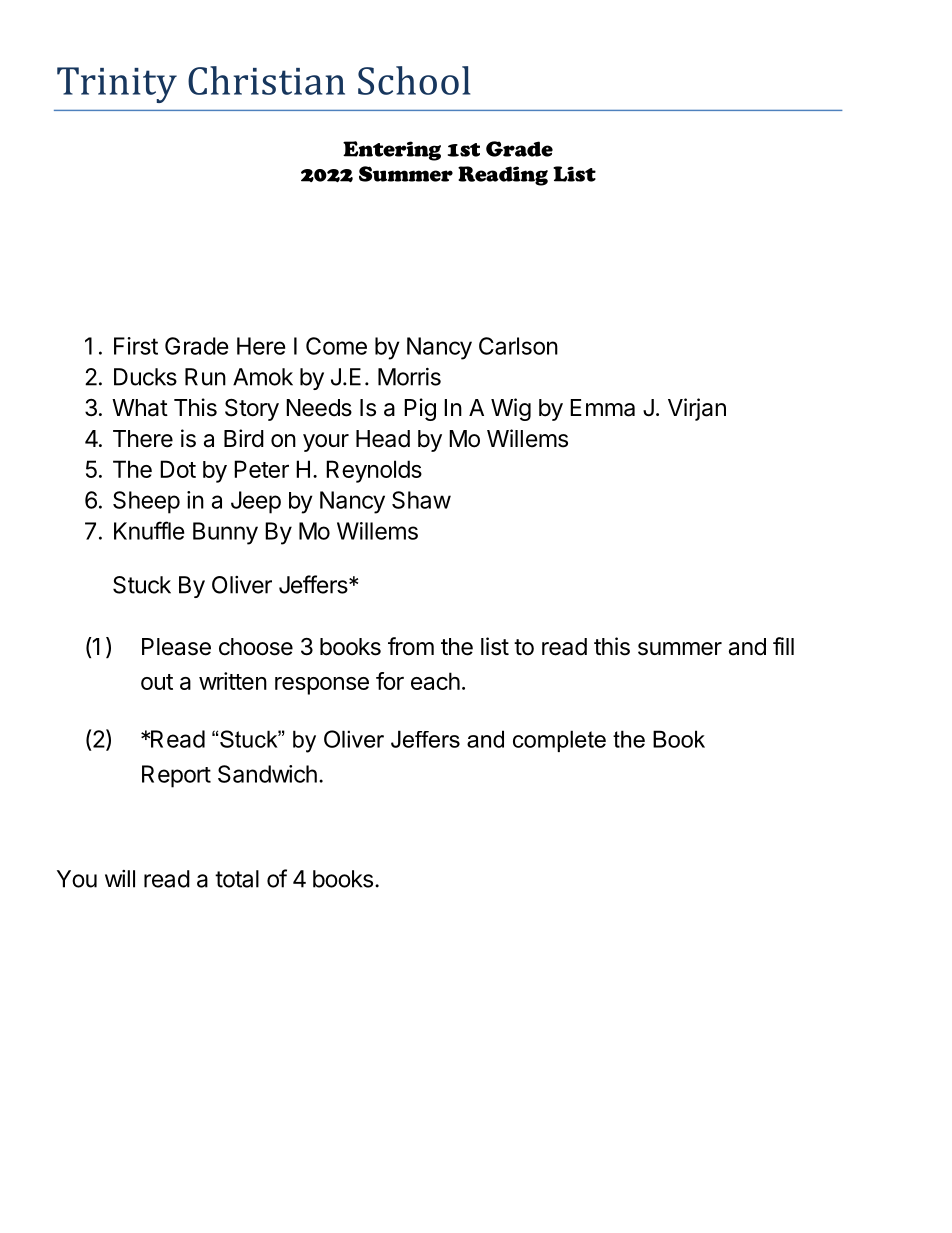  What do you see at coordinates (414, 80) in the document?
I see `School` at bounding box center [414, 80].
